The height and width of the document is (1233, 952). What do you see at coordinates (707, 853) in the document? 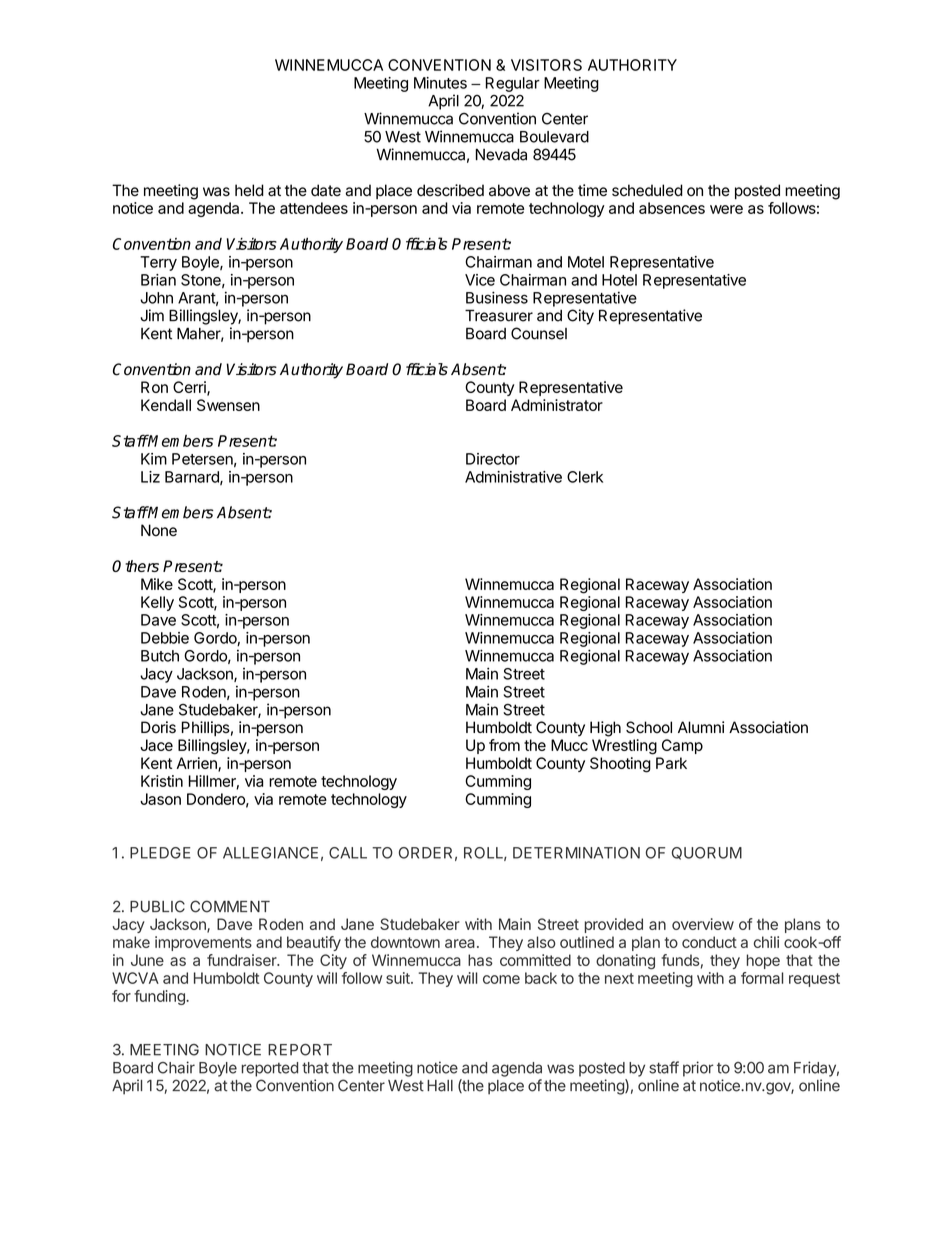
I see `QUORUM` at bounding box center [707, 853].
